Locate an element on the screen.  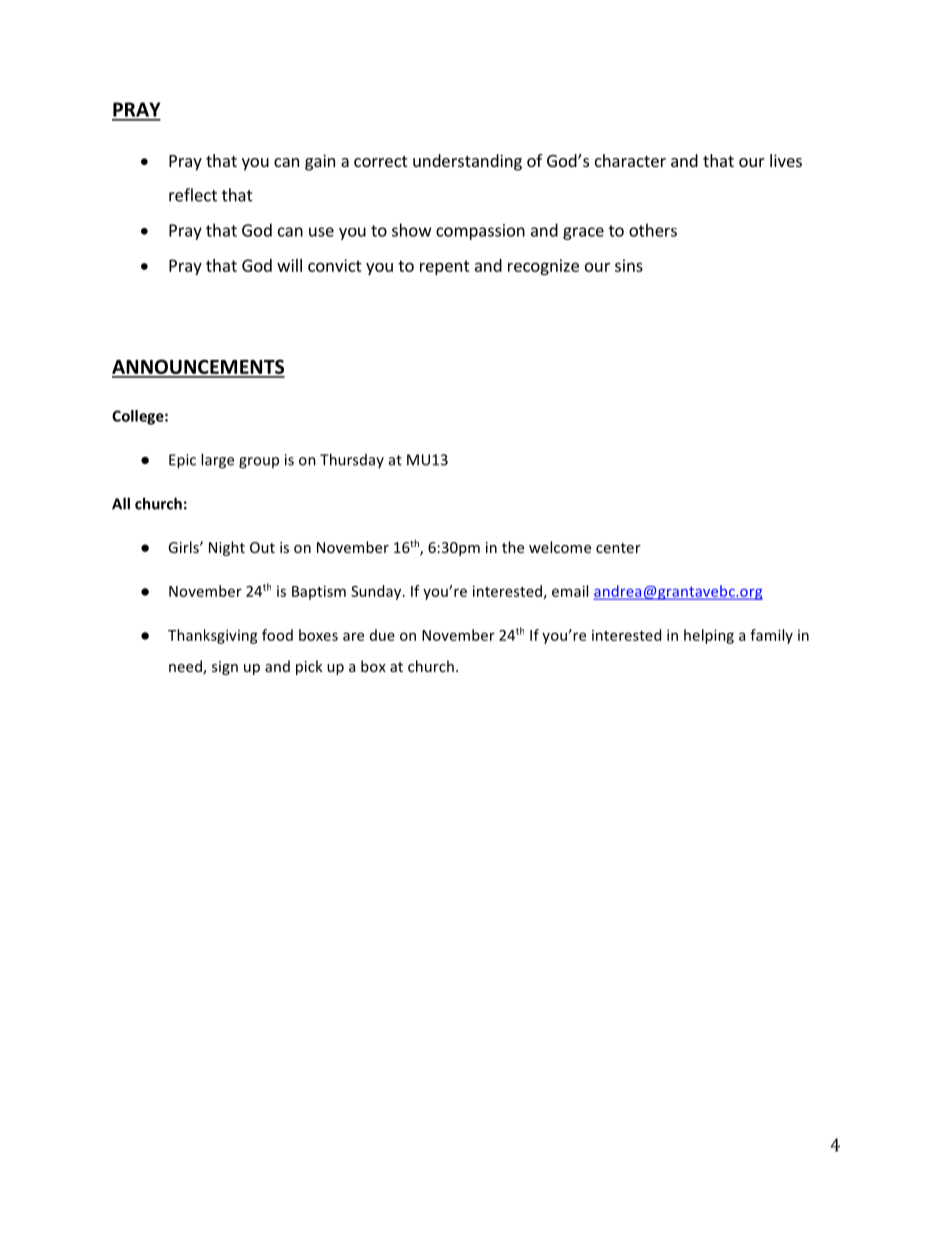
Thursday is located at coordinates (352, 460).
